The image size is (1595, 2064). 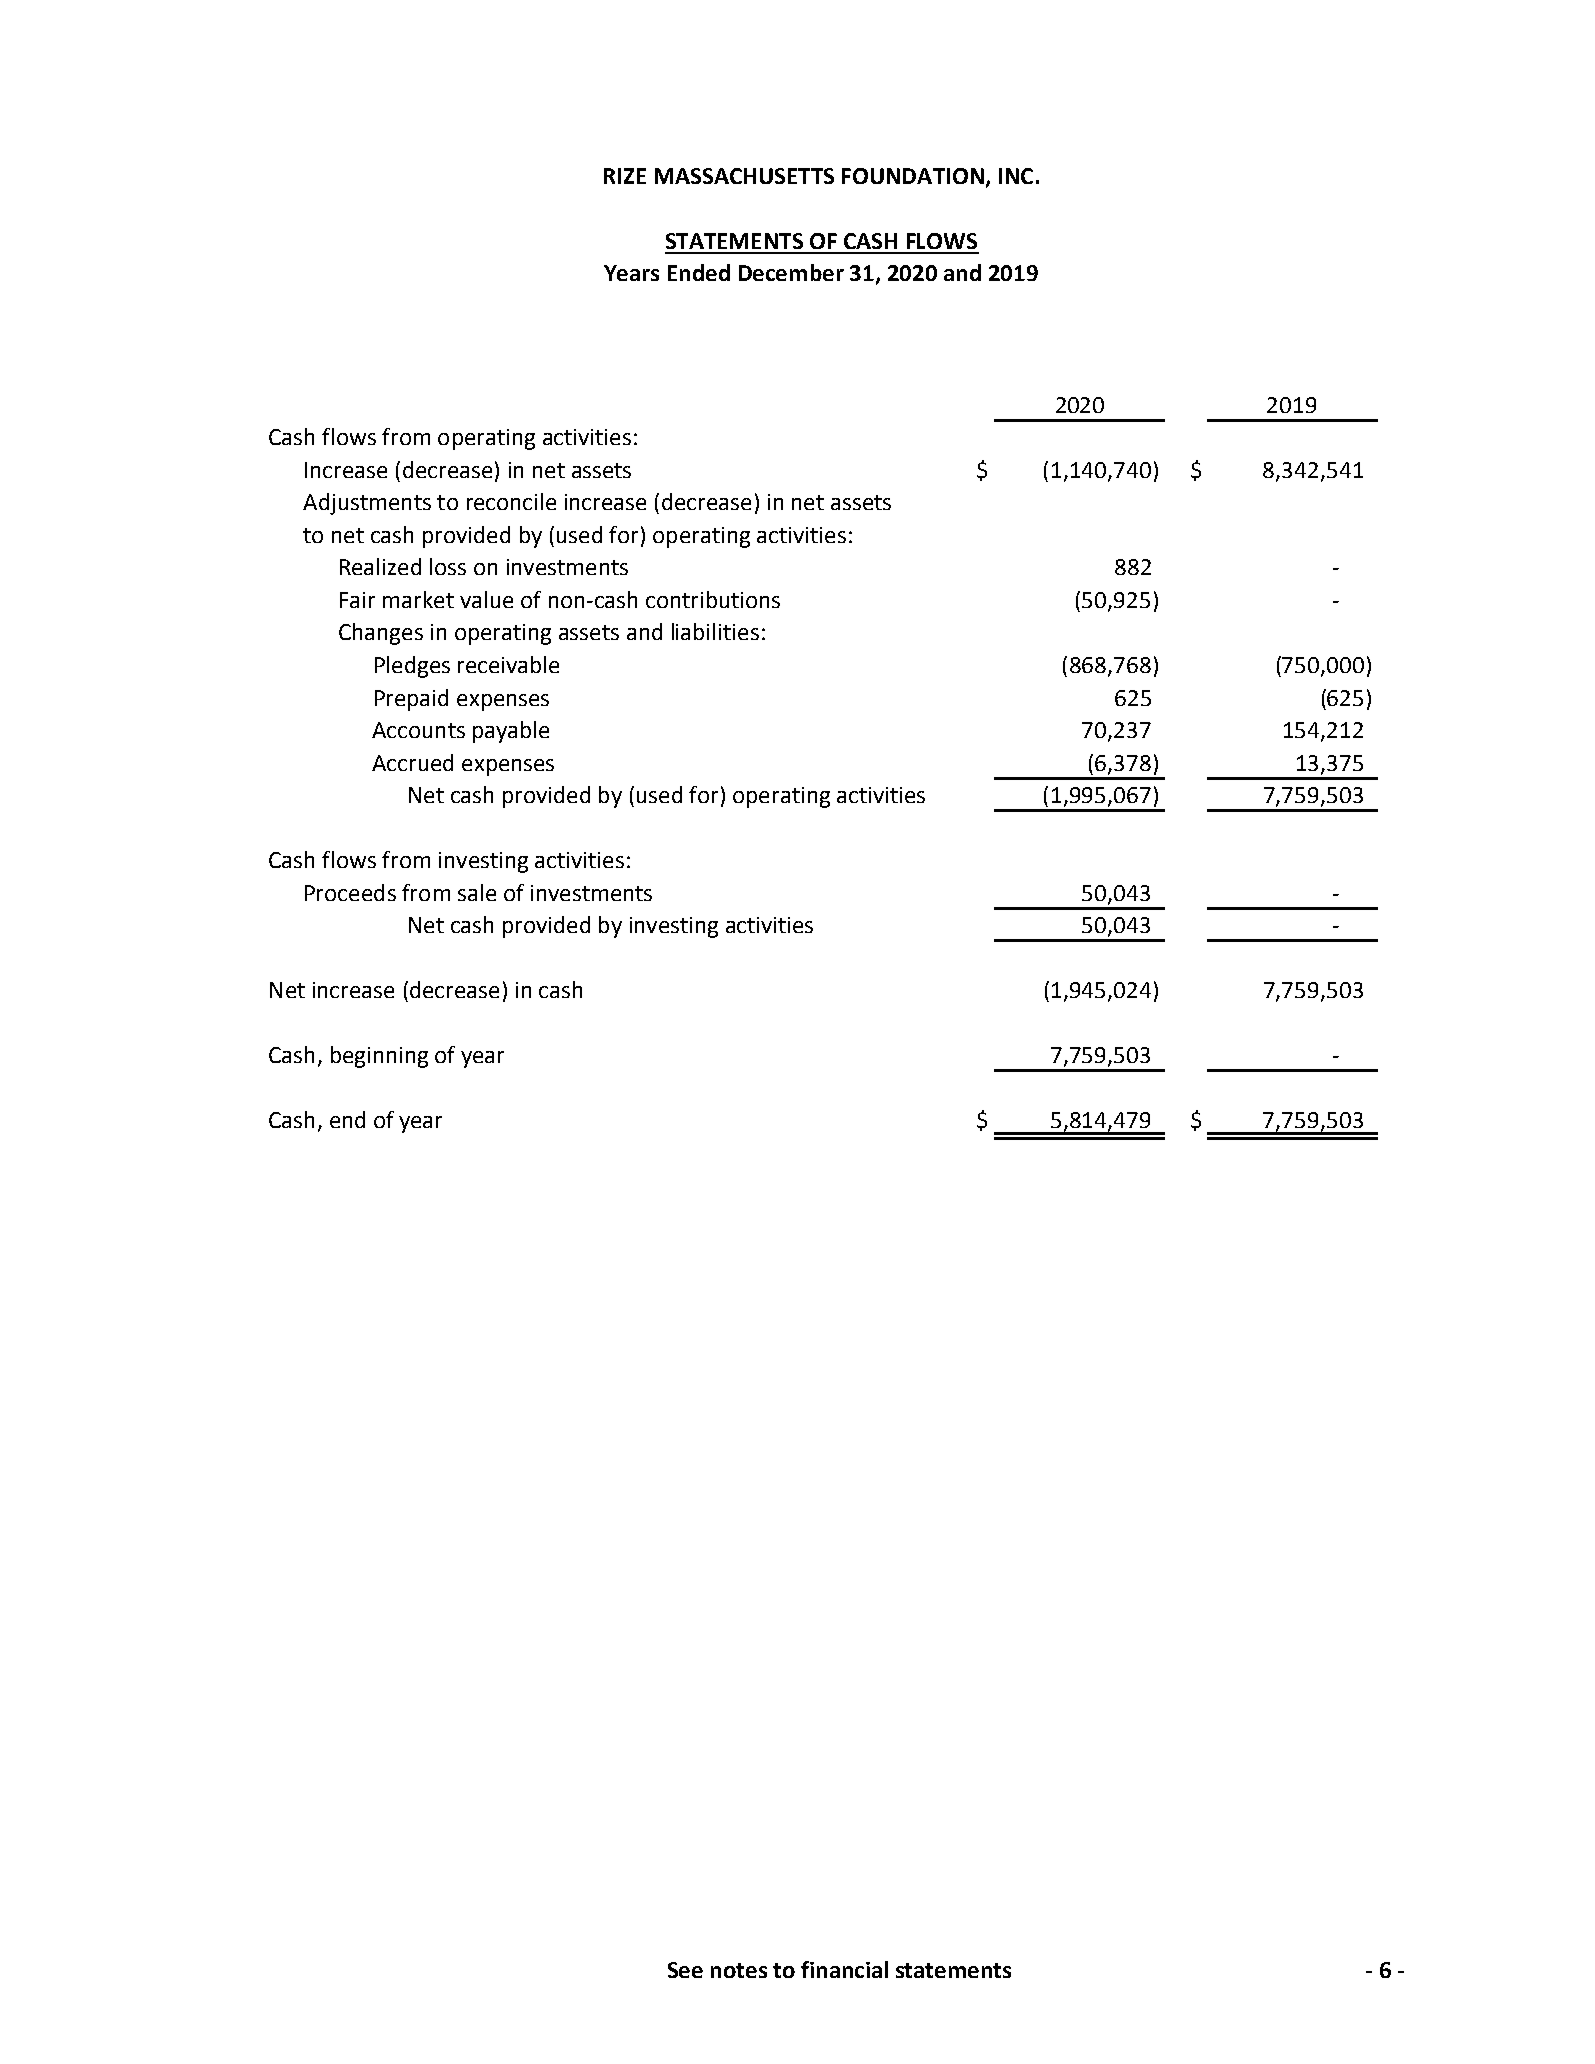 What do you see at coordinates (379, 1057) in the document?
I see `beginning` at bounding box center [379, 1057].
